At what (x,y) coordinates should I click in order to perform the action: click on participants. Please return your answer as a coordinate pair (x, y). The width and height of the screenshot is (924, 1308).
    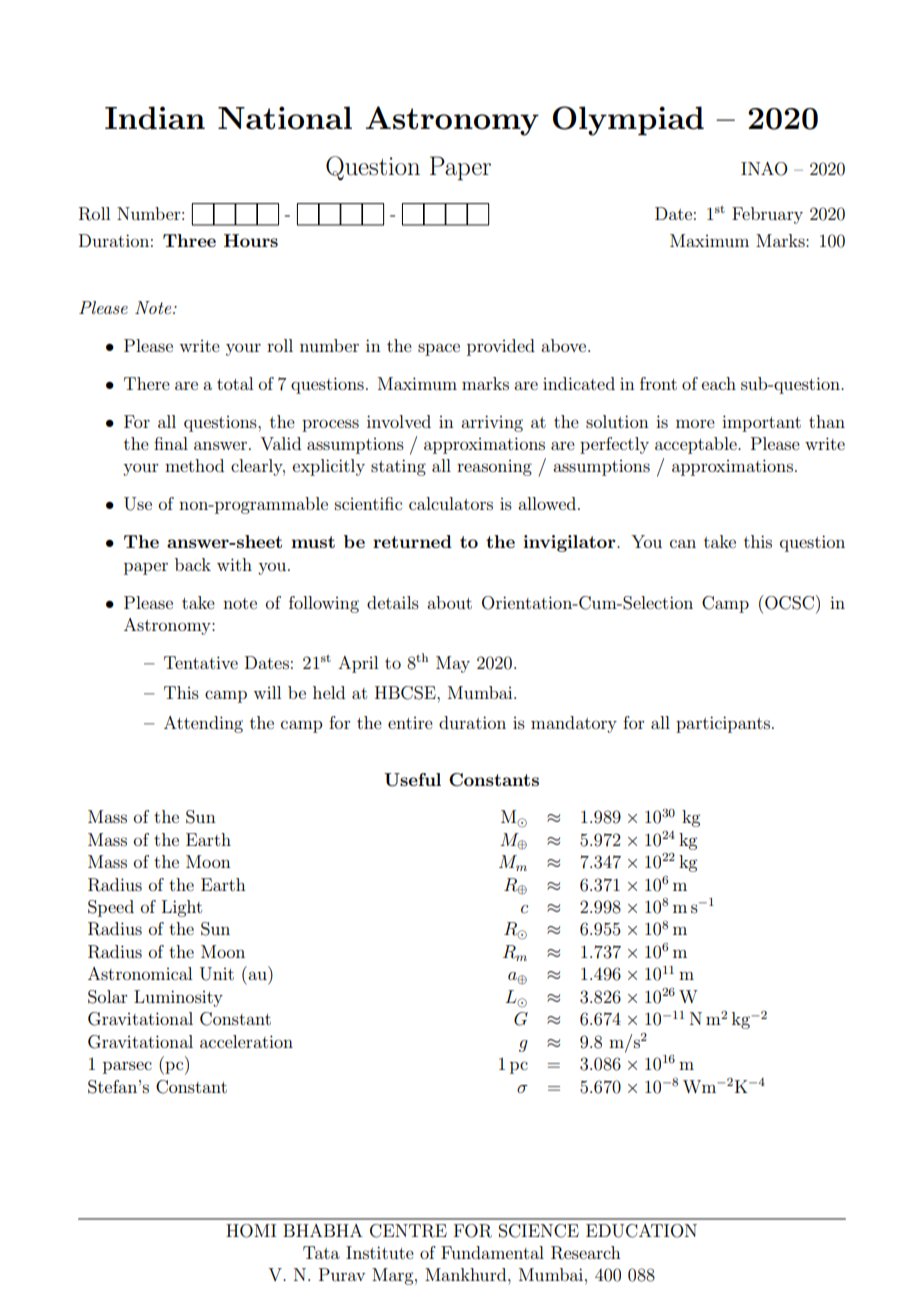
    Looking at the image, I should click on (723, 724).
